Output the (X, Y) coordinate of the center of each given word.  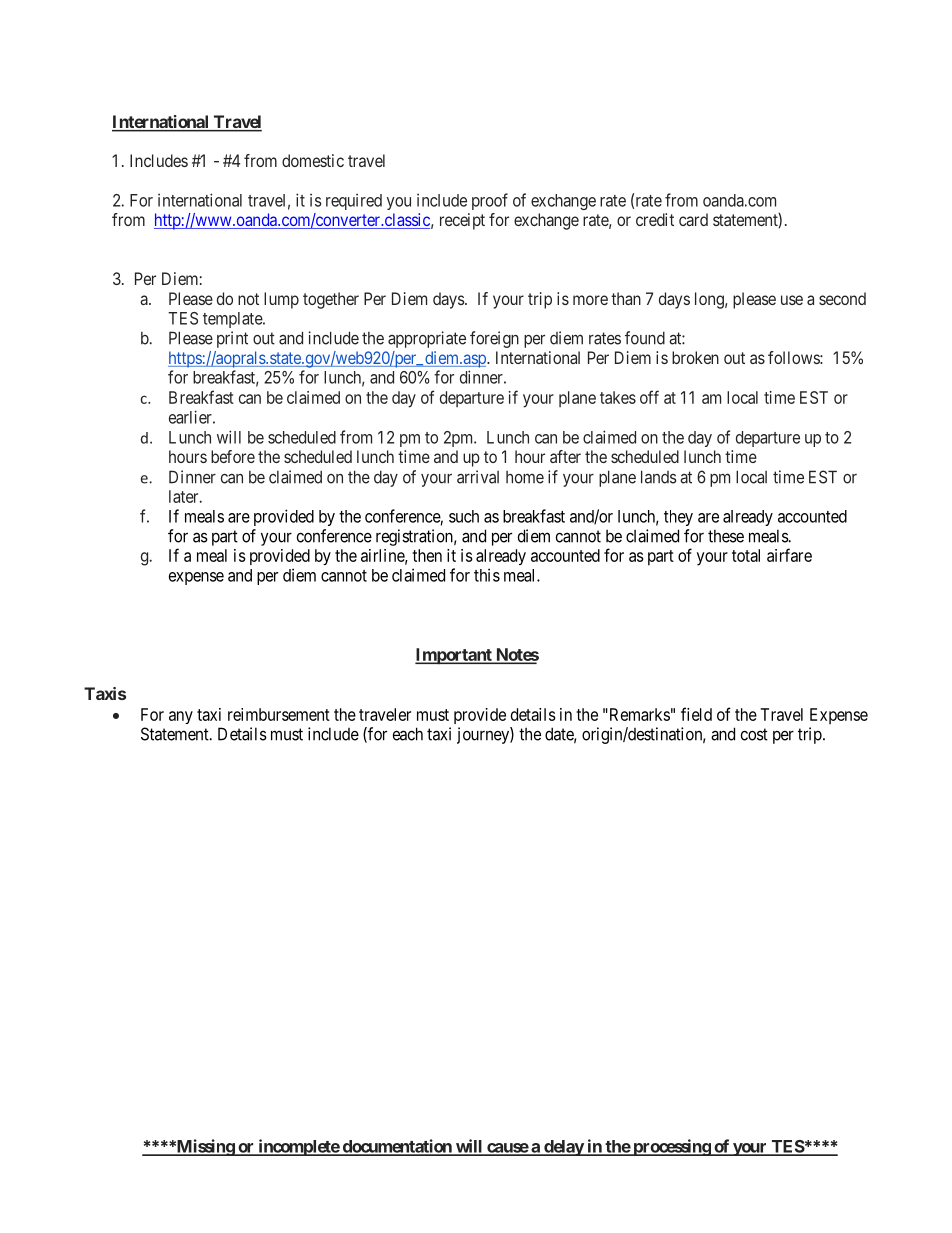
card (693, 219)
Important (454, 656)
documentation (397, 1147)
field (696, 714)
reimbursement (279, 714)
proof (490, 201)
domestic (313, 160)
